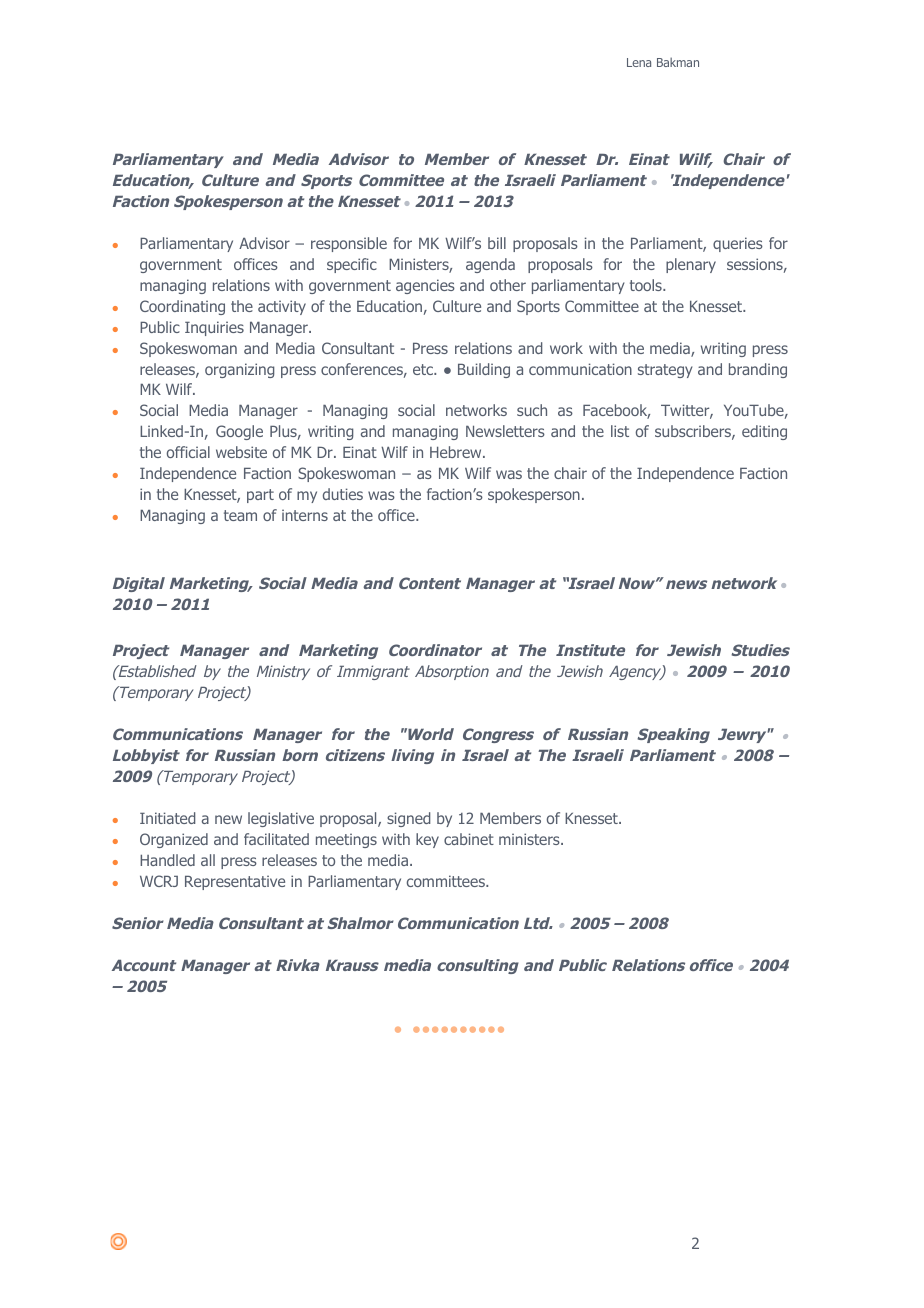 This document has height=1308, width=924. What do you see at coordinates (490, 265) in the document?
I see `agenda` at bounding box center [490, 265].
